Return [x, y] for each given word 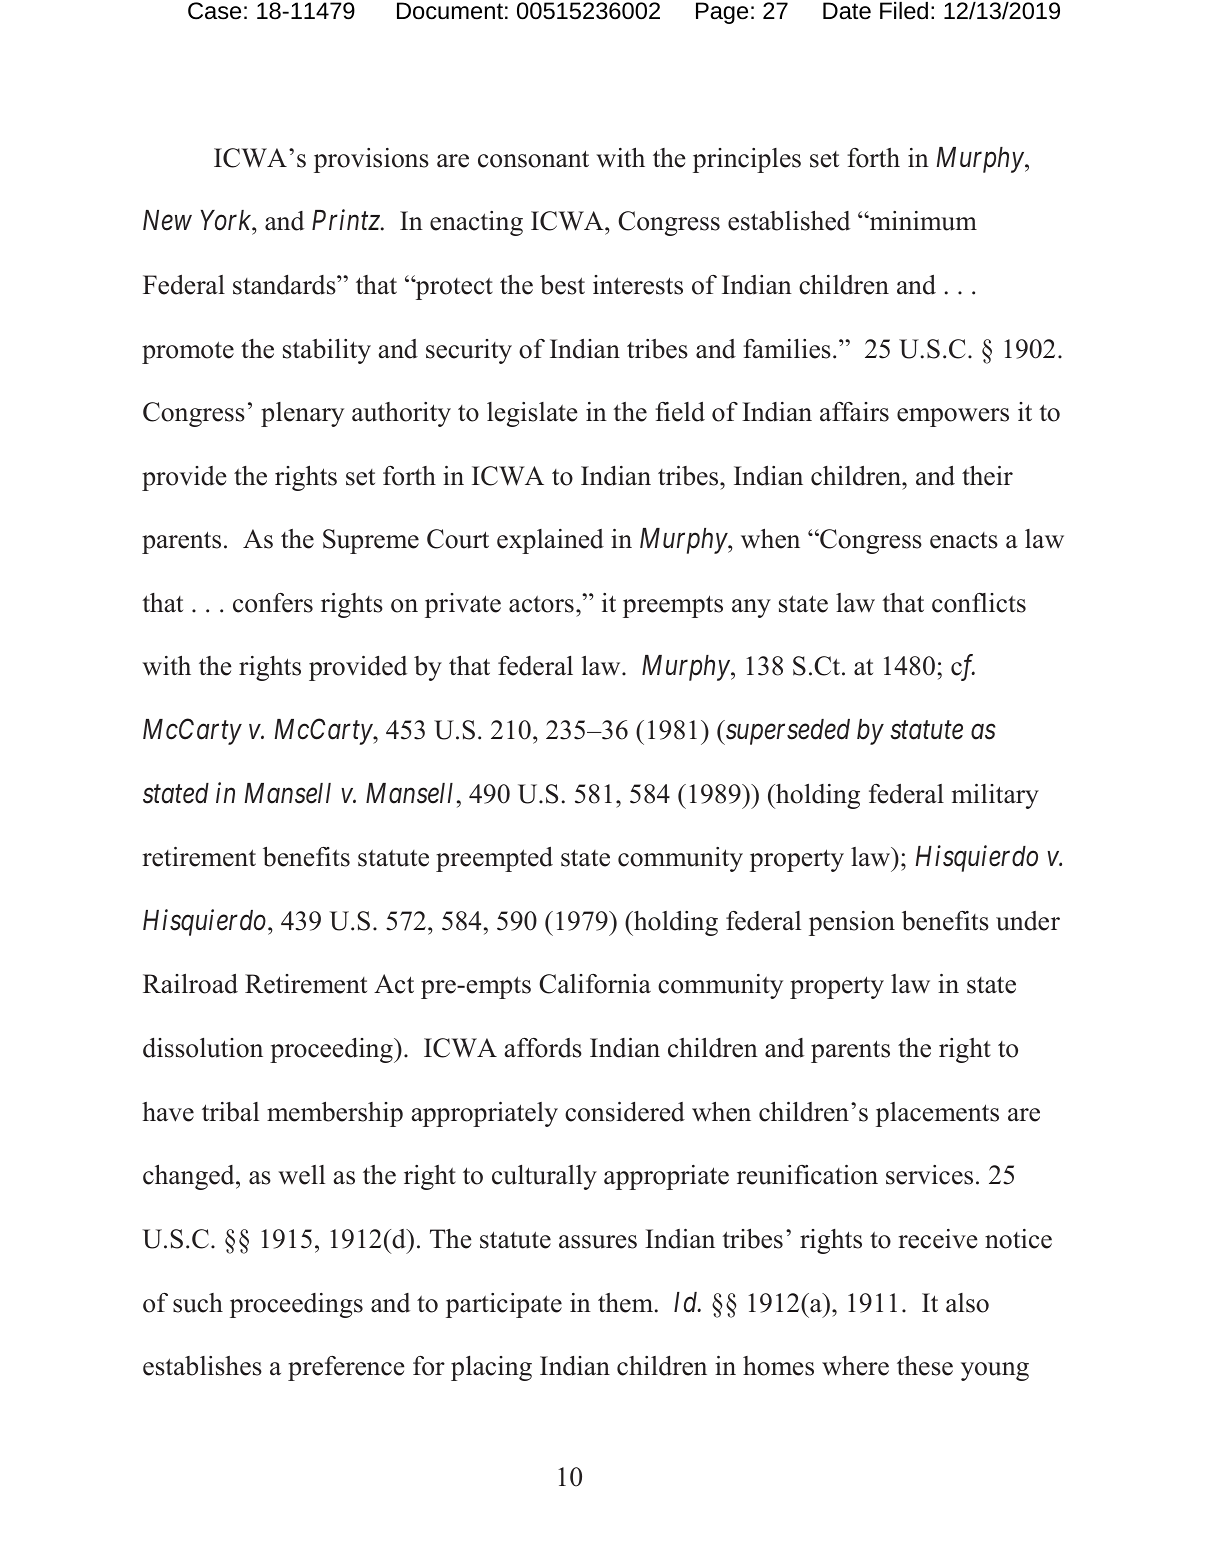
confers [273, 603]
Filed [904, 11]
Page [722, 13]
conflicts [979, 603]
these [925, 1366]
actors [541, 604]
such [198, 1303]
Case [214, 11]
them [627, 1303]
